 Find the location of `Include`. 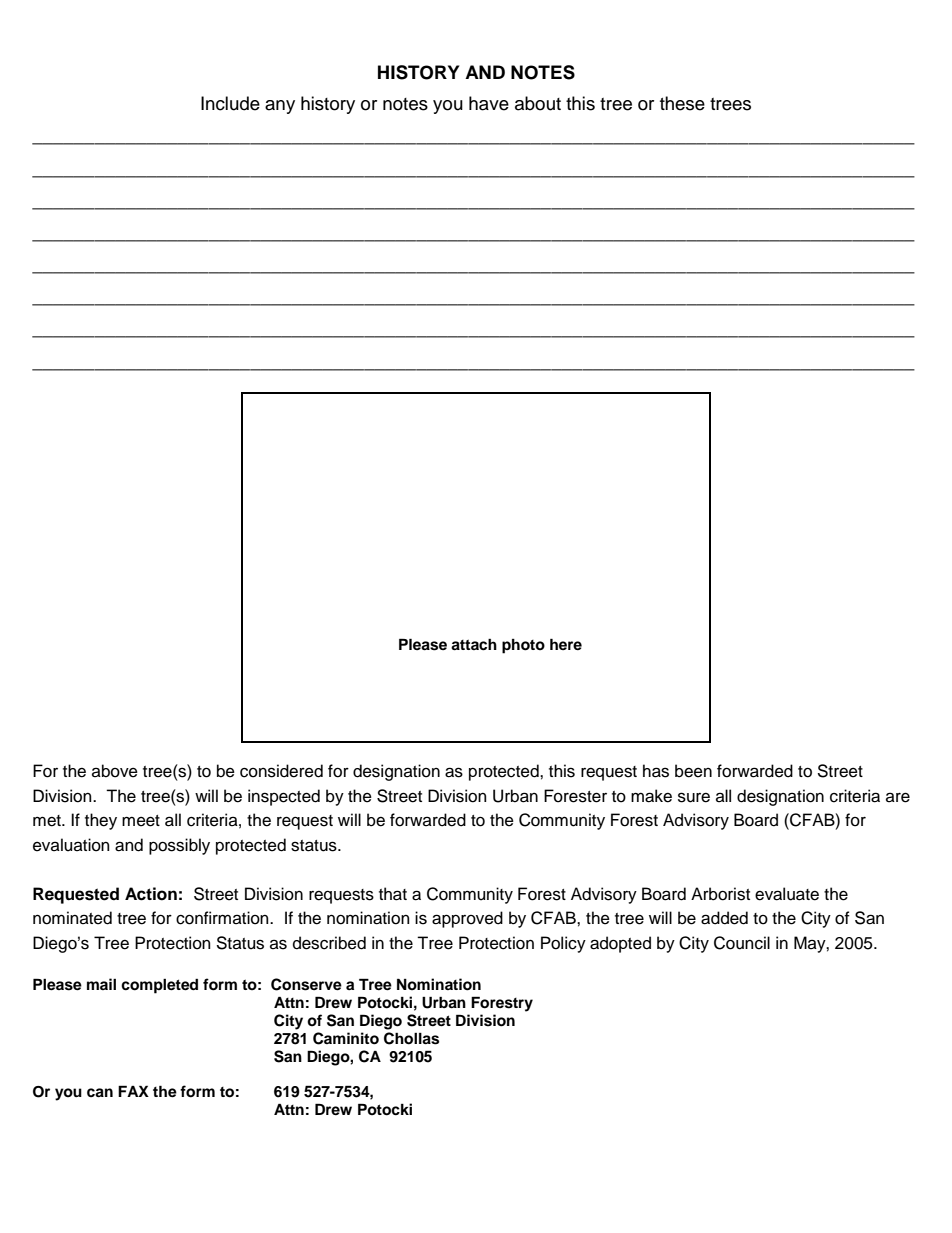

Include is located at coordinates (230, 103).
